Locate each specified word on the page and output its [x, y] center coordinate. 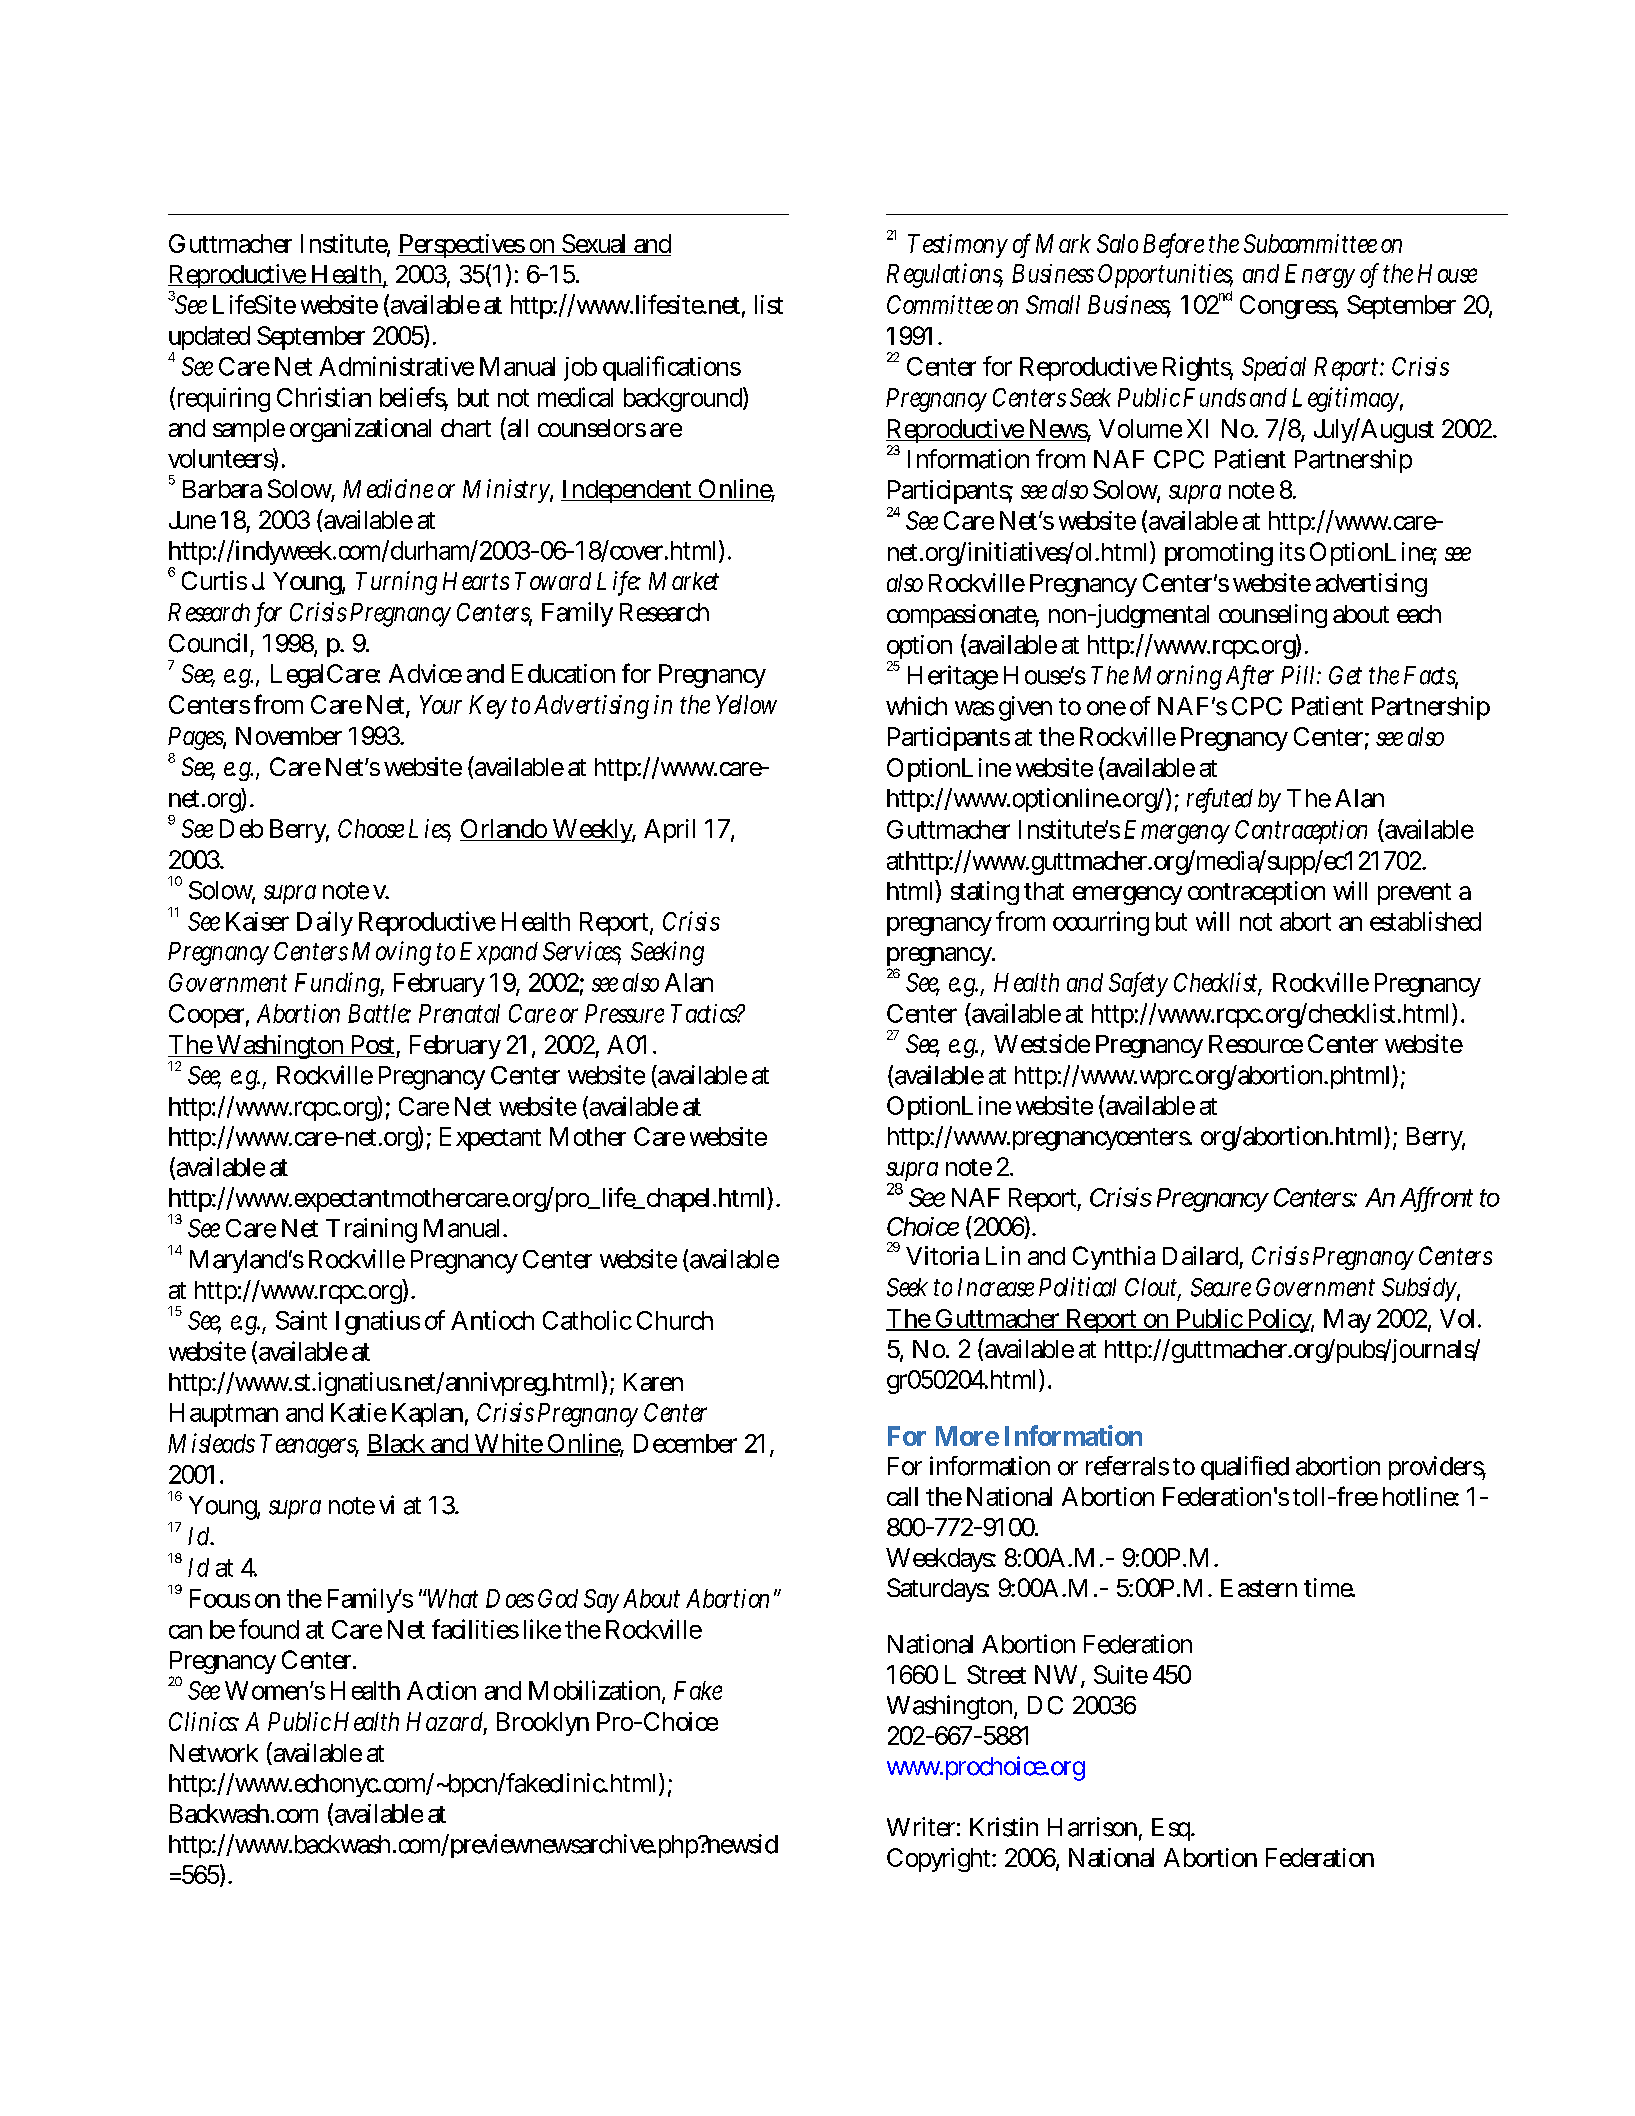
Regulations [945, 275]
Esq [1173, 1829]
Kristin [1004, 1827]
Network [214, 1753]
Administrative [396, 366]
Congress [1289, 307]
